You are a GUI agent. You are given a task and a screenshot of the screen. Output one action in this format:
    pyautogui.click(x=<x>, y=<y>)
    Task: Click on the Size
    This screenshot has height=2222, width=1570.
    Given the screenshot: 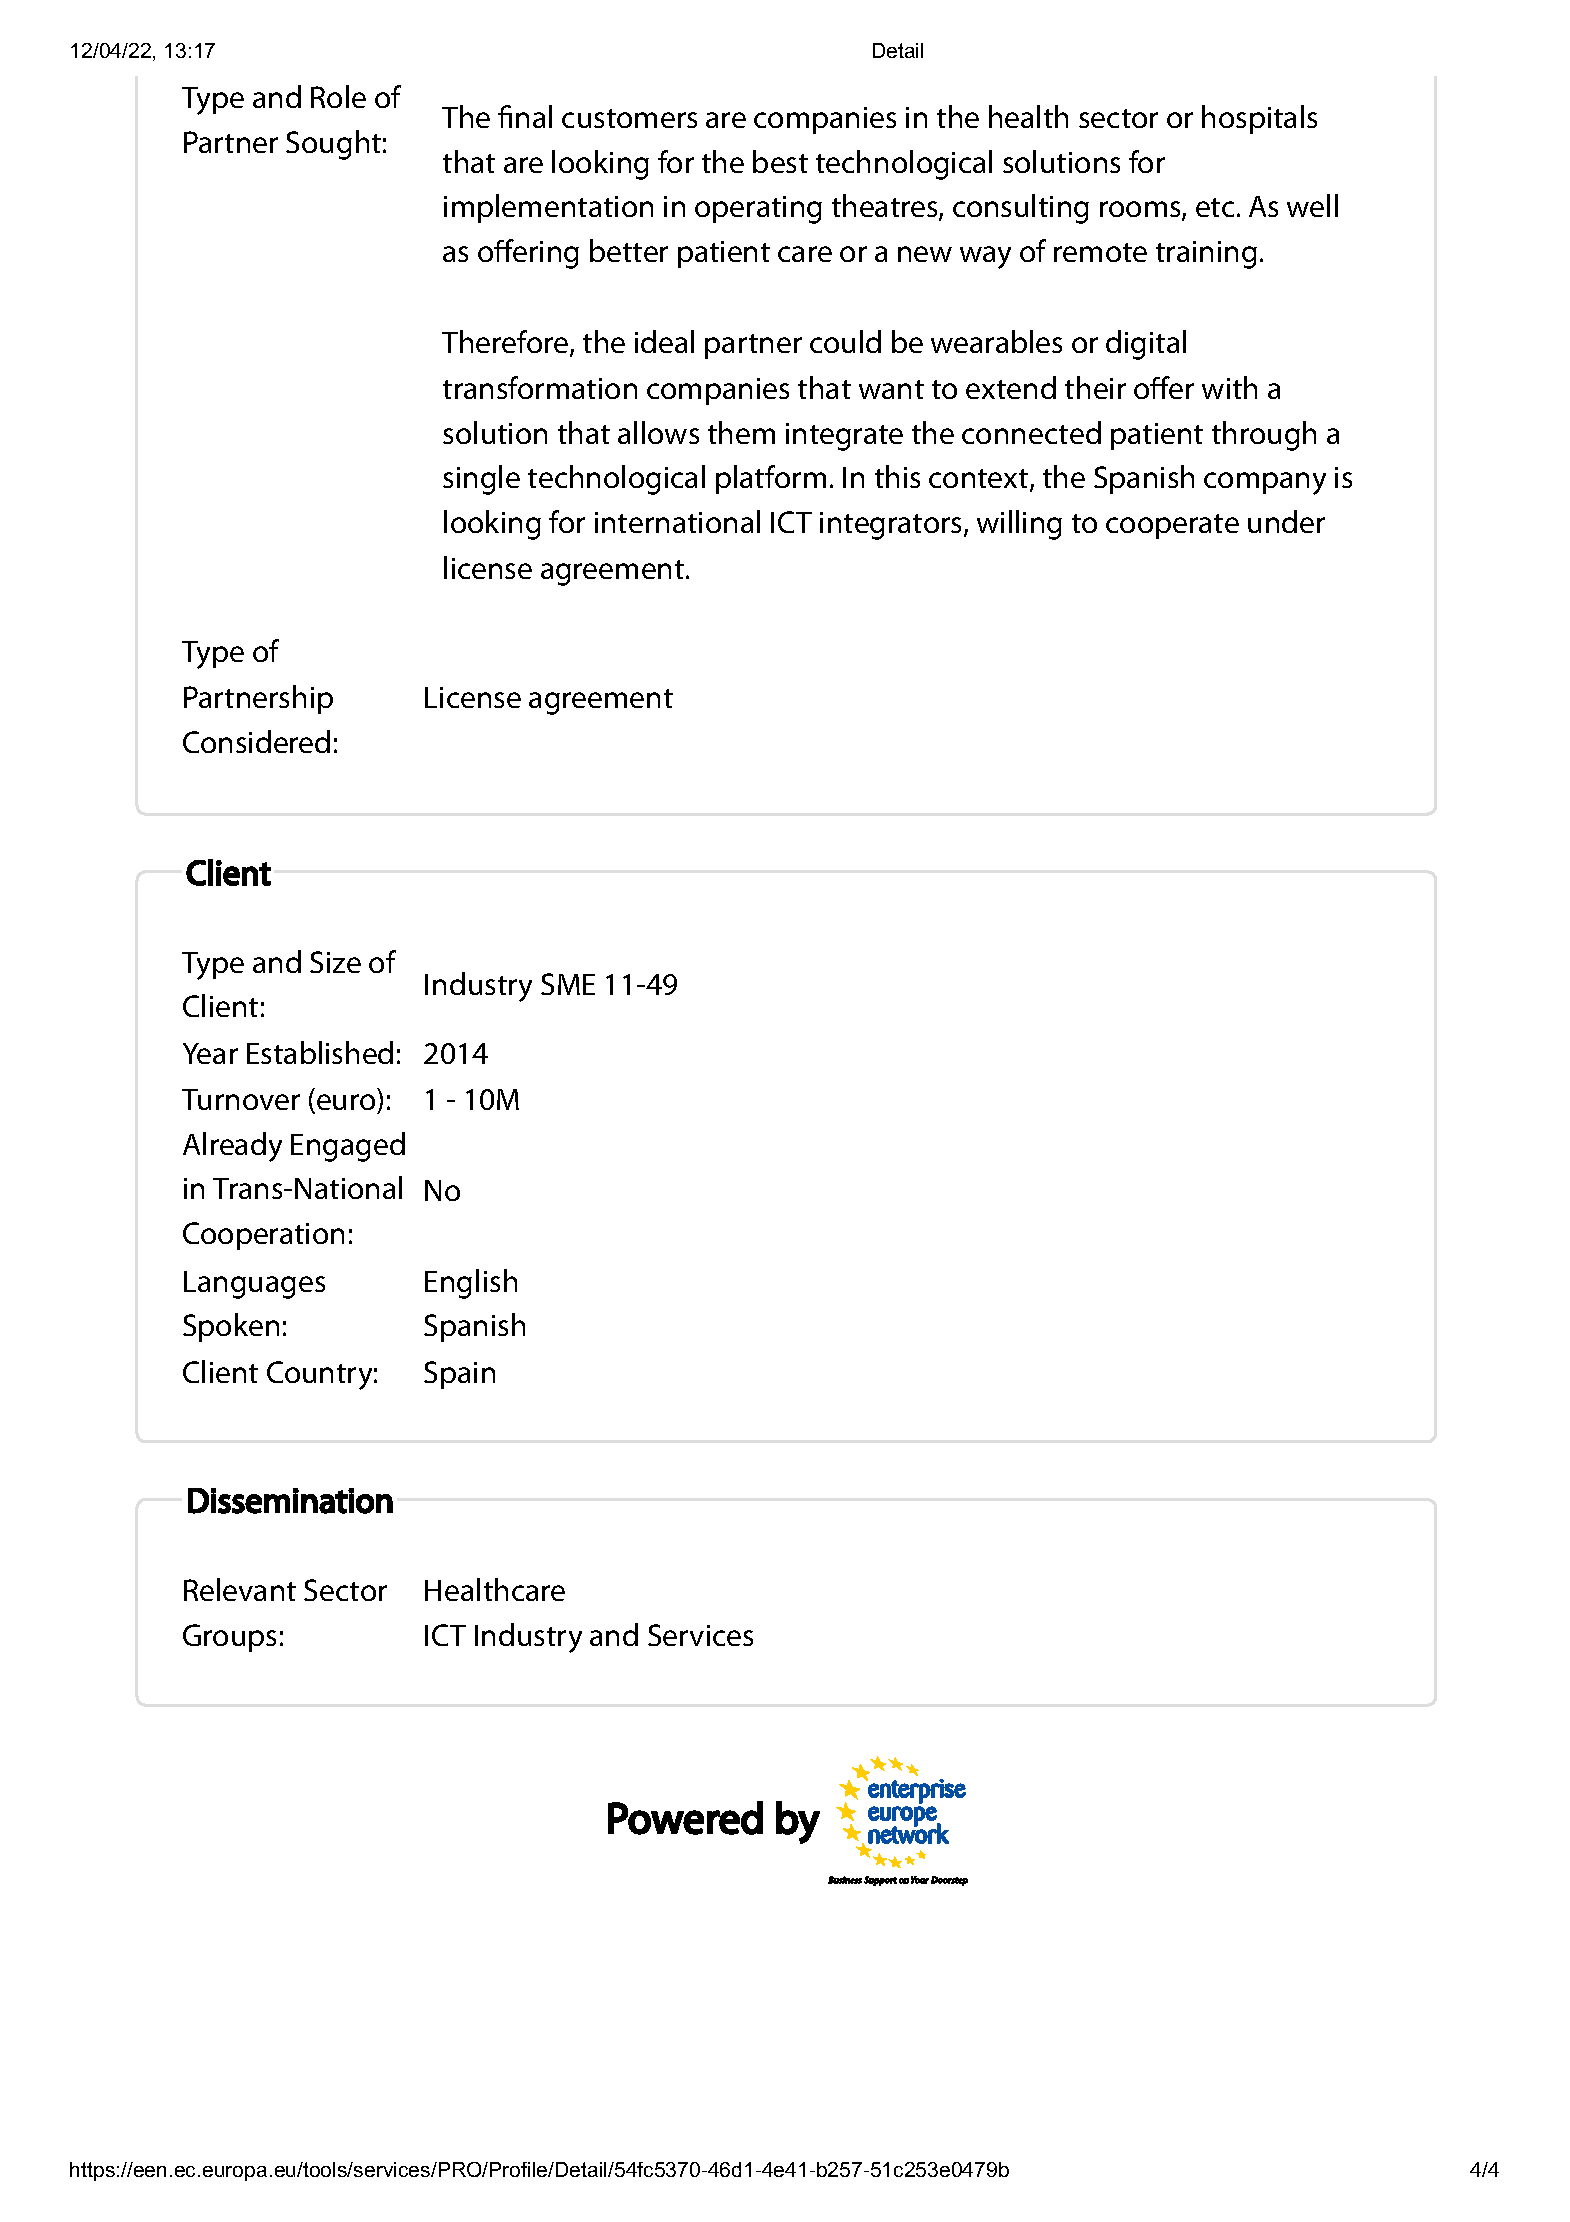 What is the action you would take?
    pyautogui.click(x=335, y=962)
